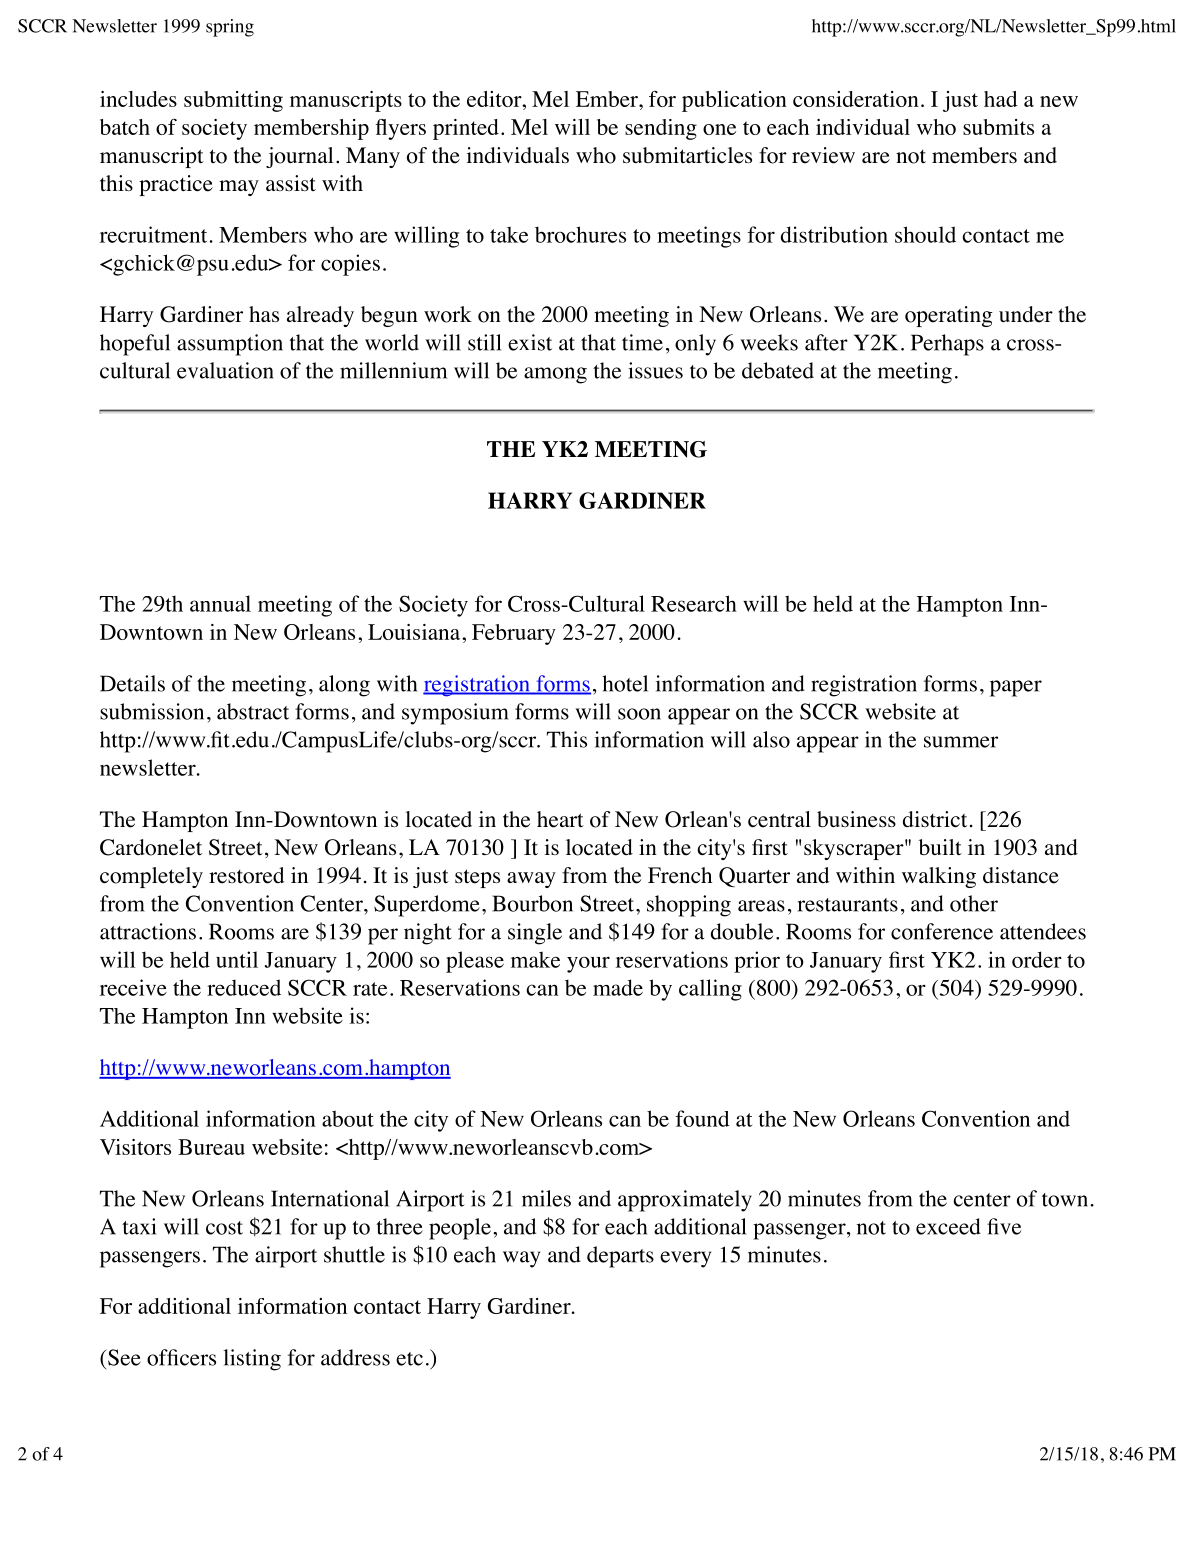 This page has height=1545, width=1194. What do you see at coordinates (555, 375) in the page?
I see `among` at bounding box center [555, 375].
